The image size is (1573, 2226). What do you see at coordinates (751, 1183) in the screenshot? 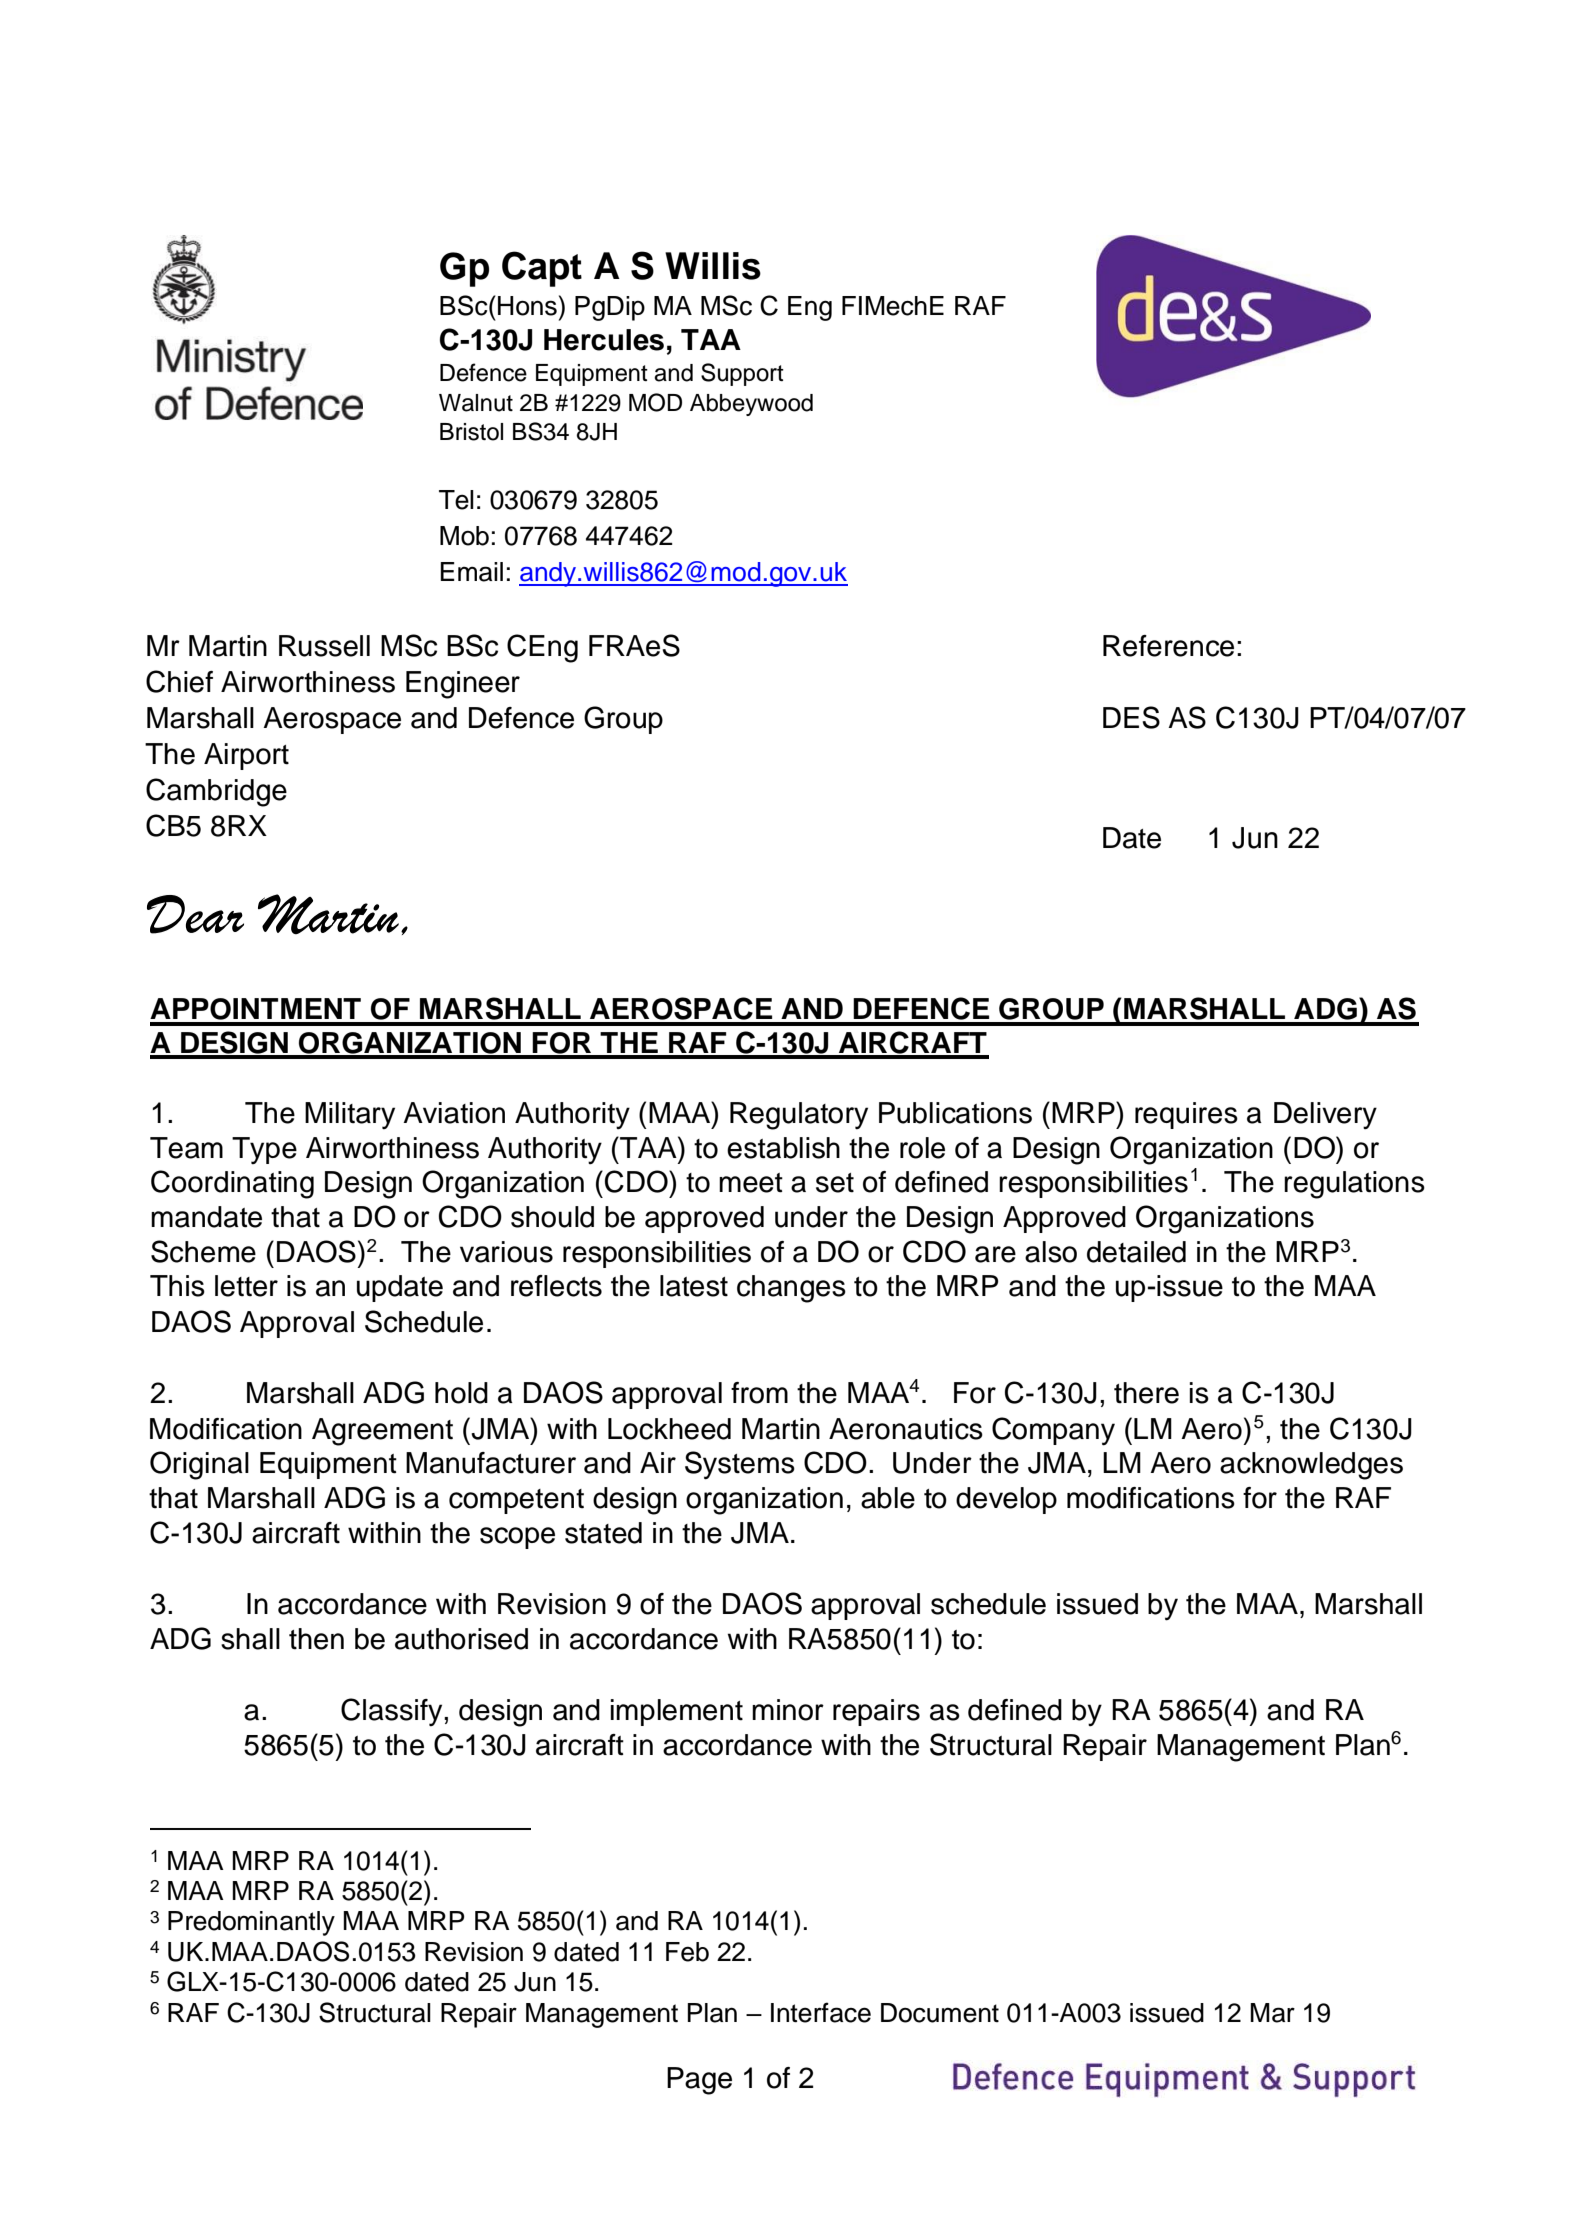
I see `meet` at bounding box center [751, 1183].
